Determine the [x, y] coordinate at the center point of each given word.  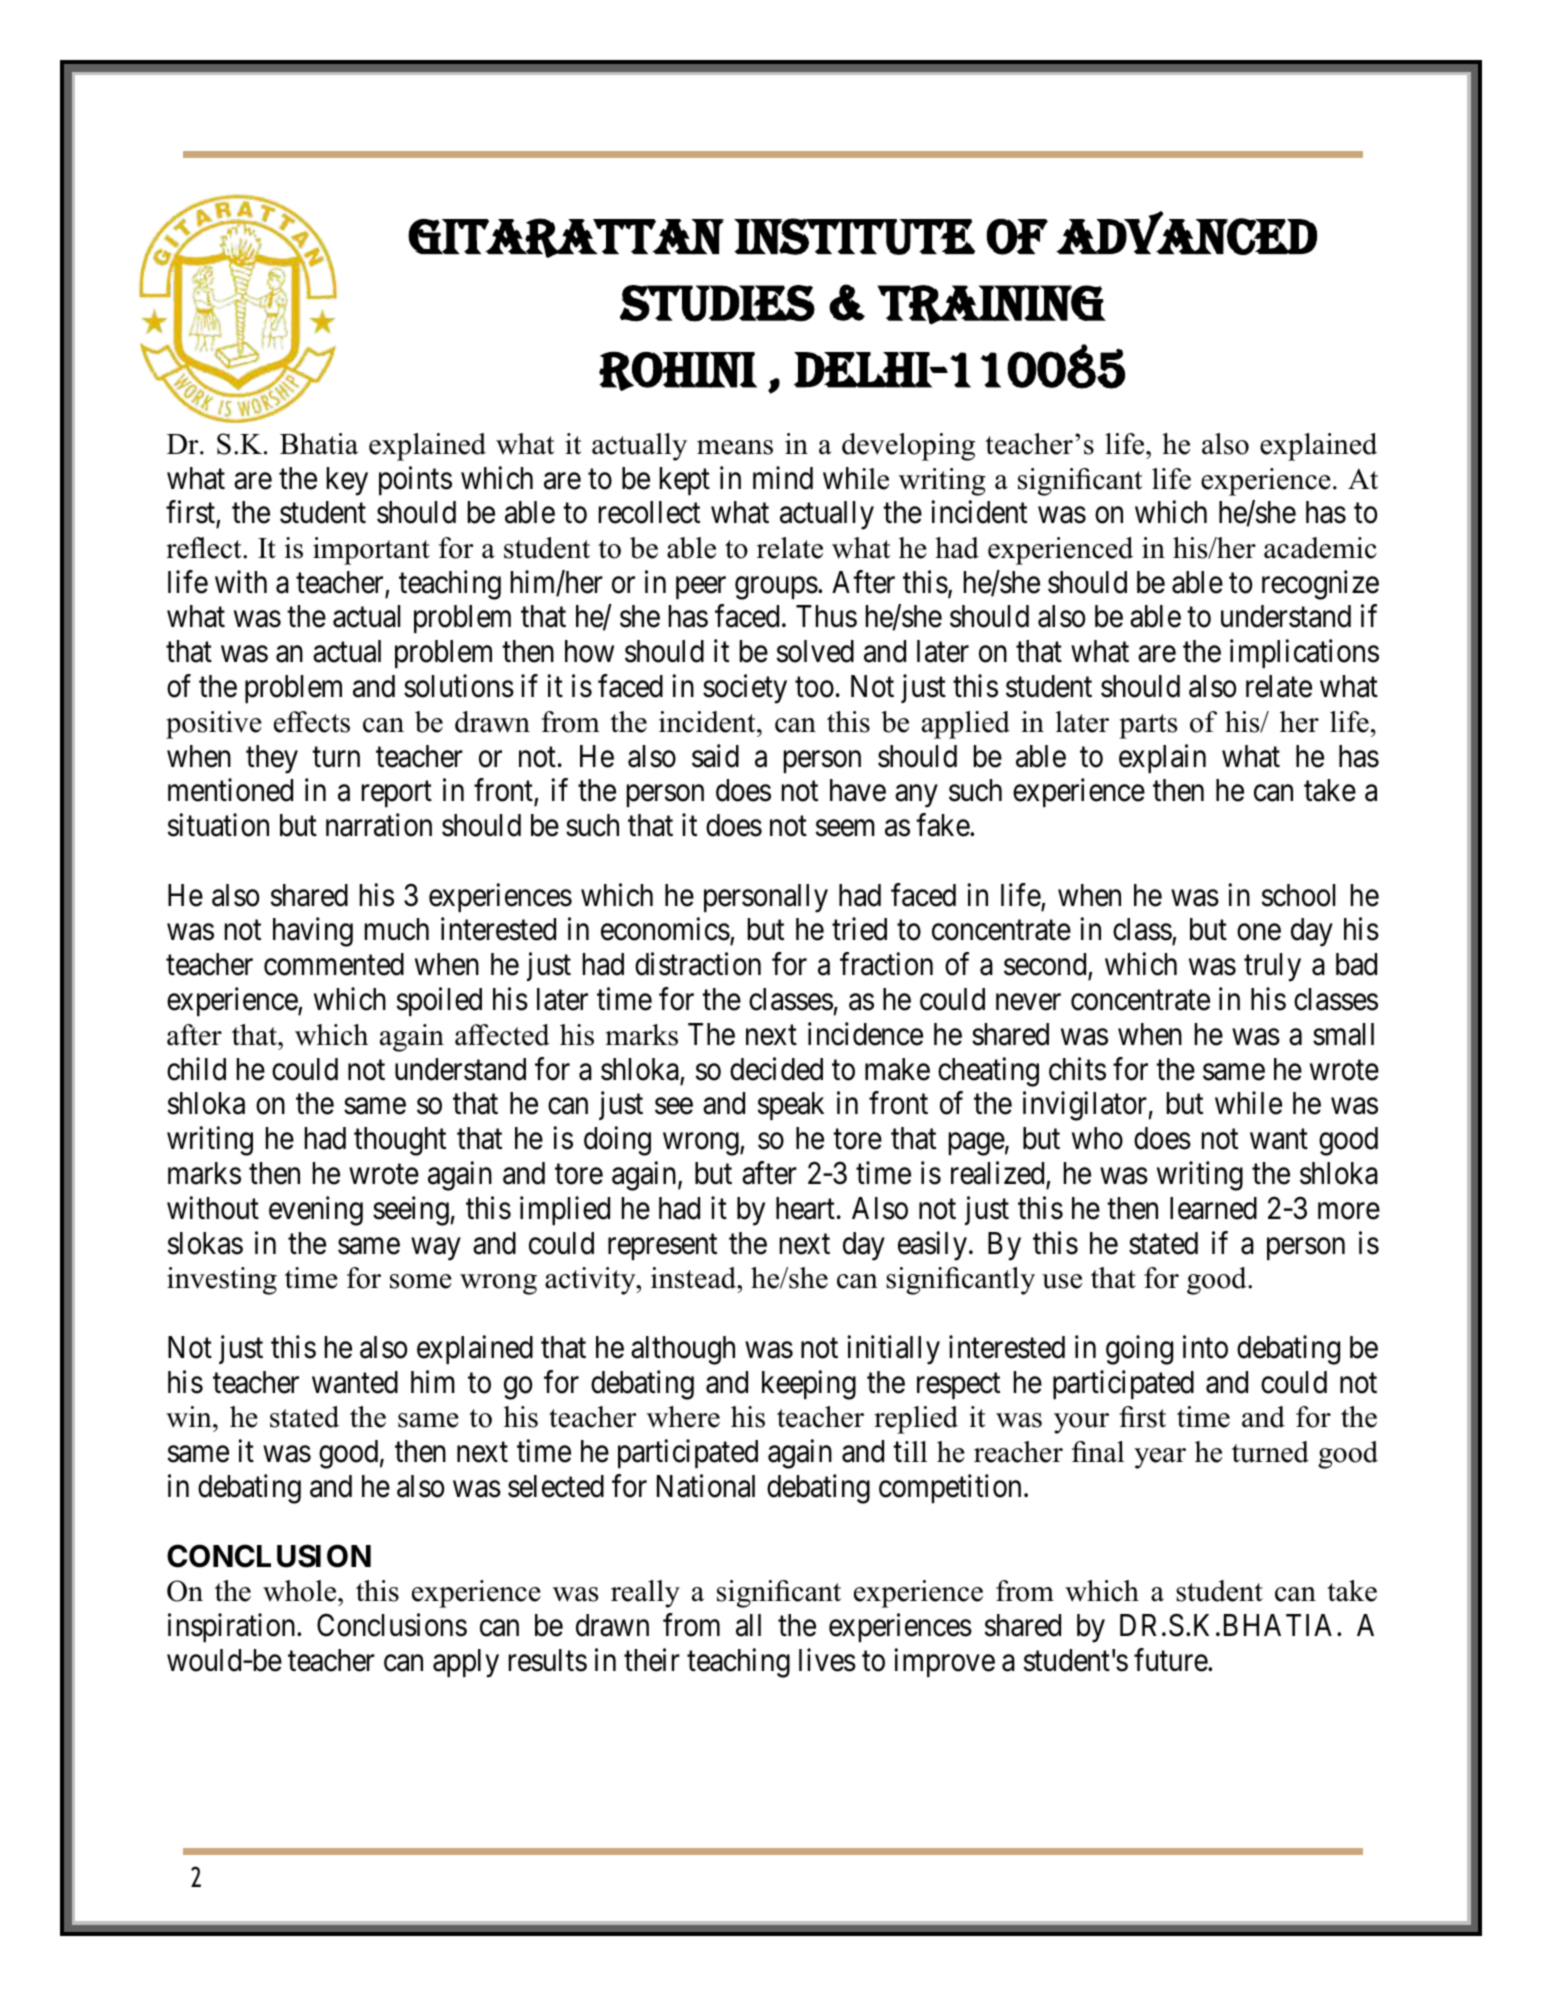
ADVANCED [1186, 233]
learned [1213, 1208]
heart [805, 1208]
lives [827, 1660]
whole [301, 1591]
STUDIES [717, 303]
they [272, 759]
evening [316, 1211]
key [347, 481]
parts [1148, 726]
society [745, 689]
